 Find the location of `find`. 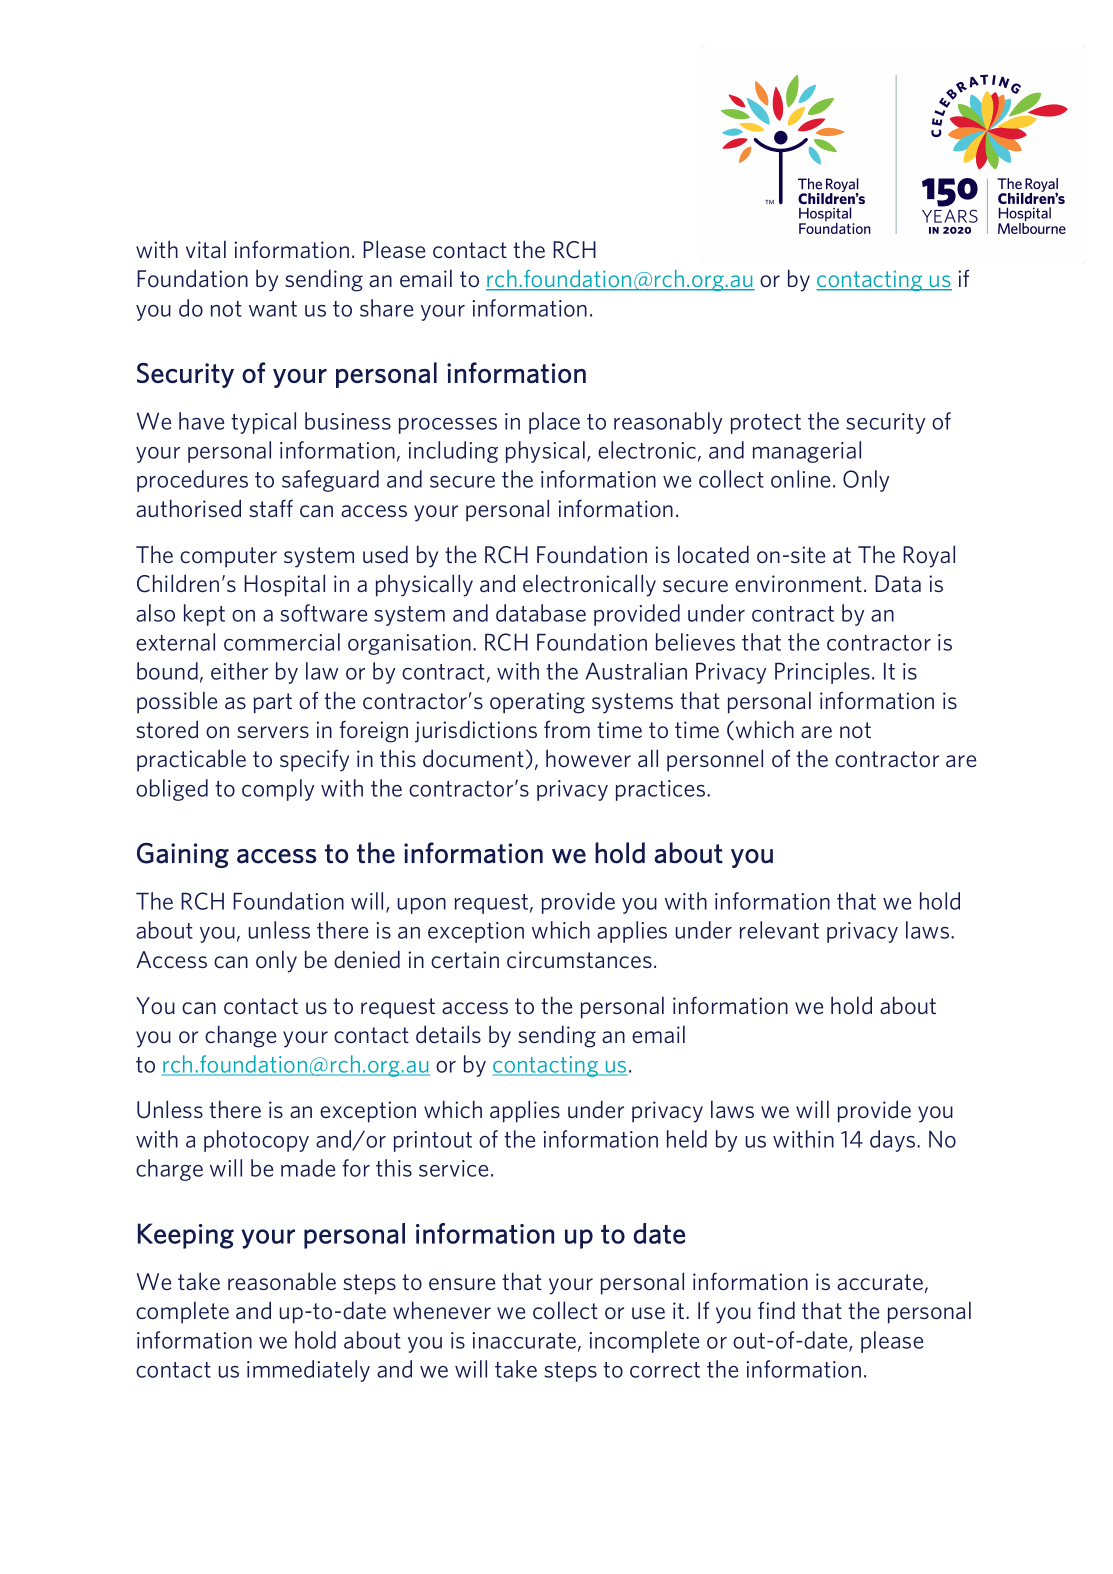

find is located at coordinates (776, 1310).
